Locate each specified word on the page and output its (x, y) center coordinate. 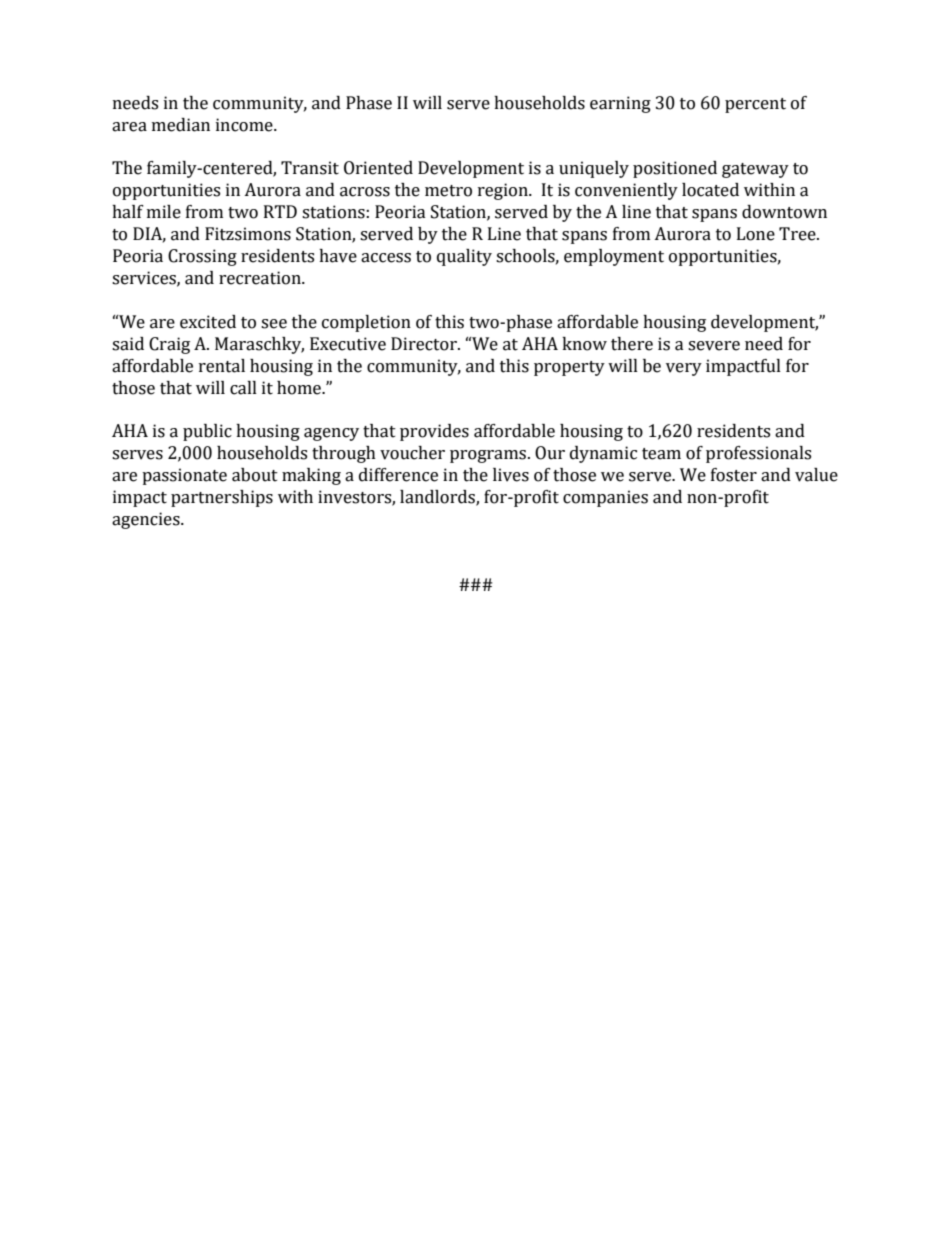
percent (755, 105)
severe (714, 346)
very (684, 369)
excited (208, 322)
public (207, 432)
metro (448, 191)
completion (366, 323)
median (181, 125)
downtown (784, 212)
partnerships (222, 498)
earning (620, 104)
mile (164, 212)
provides (434, 432)
